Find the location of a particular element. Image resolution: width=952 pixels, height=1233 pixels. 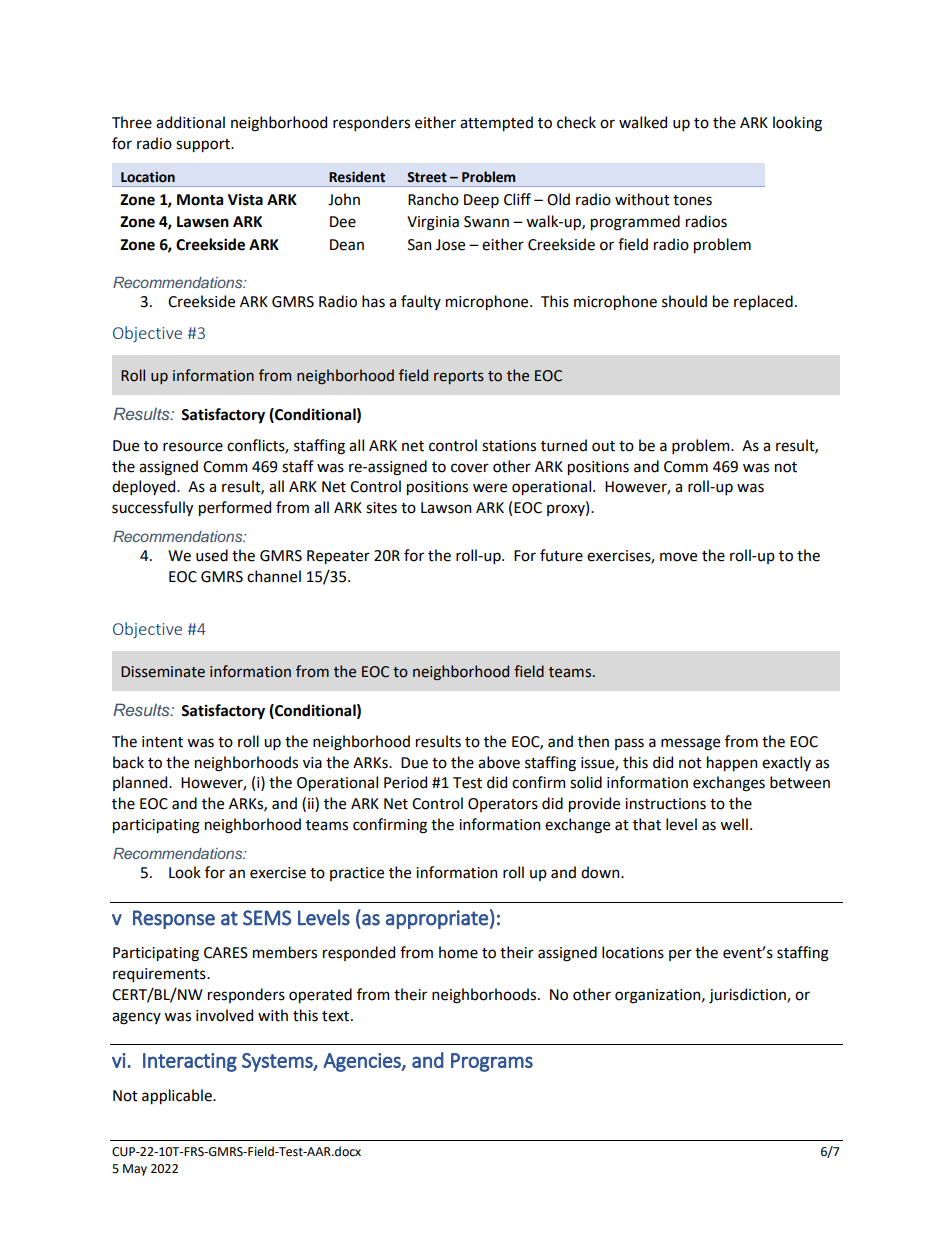

tones is located at coordinates (692, 200).
